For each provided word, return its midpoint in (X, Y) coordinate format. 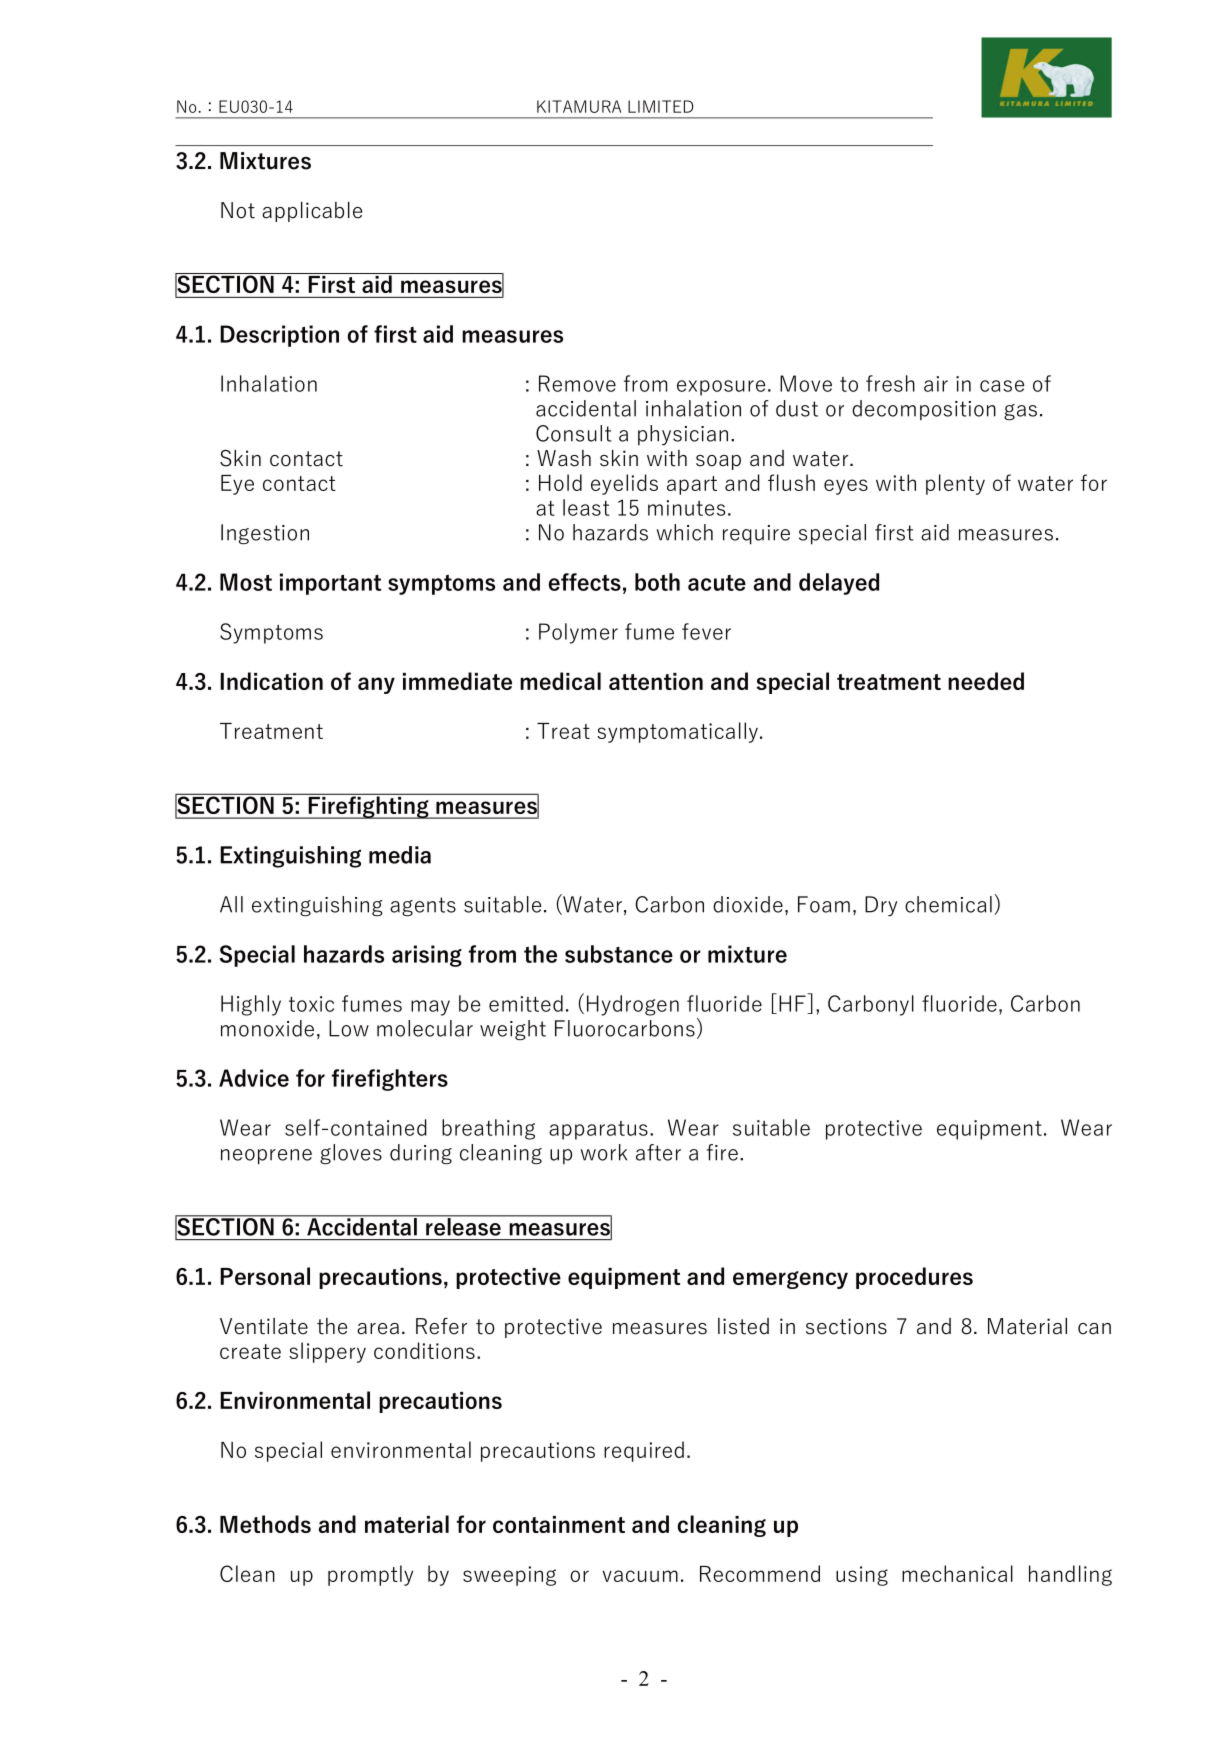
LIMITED (660, 106)
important (330, 584)
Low (349, 1028)
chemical (948, 904)
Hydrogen (633, 1005)
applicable (312, 212)
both (657, 582)
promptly (370, 1575)
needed (986, 681)
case (1002, 386)
